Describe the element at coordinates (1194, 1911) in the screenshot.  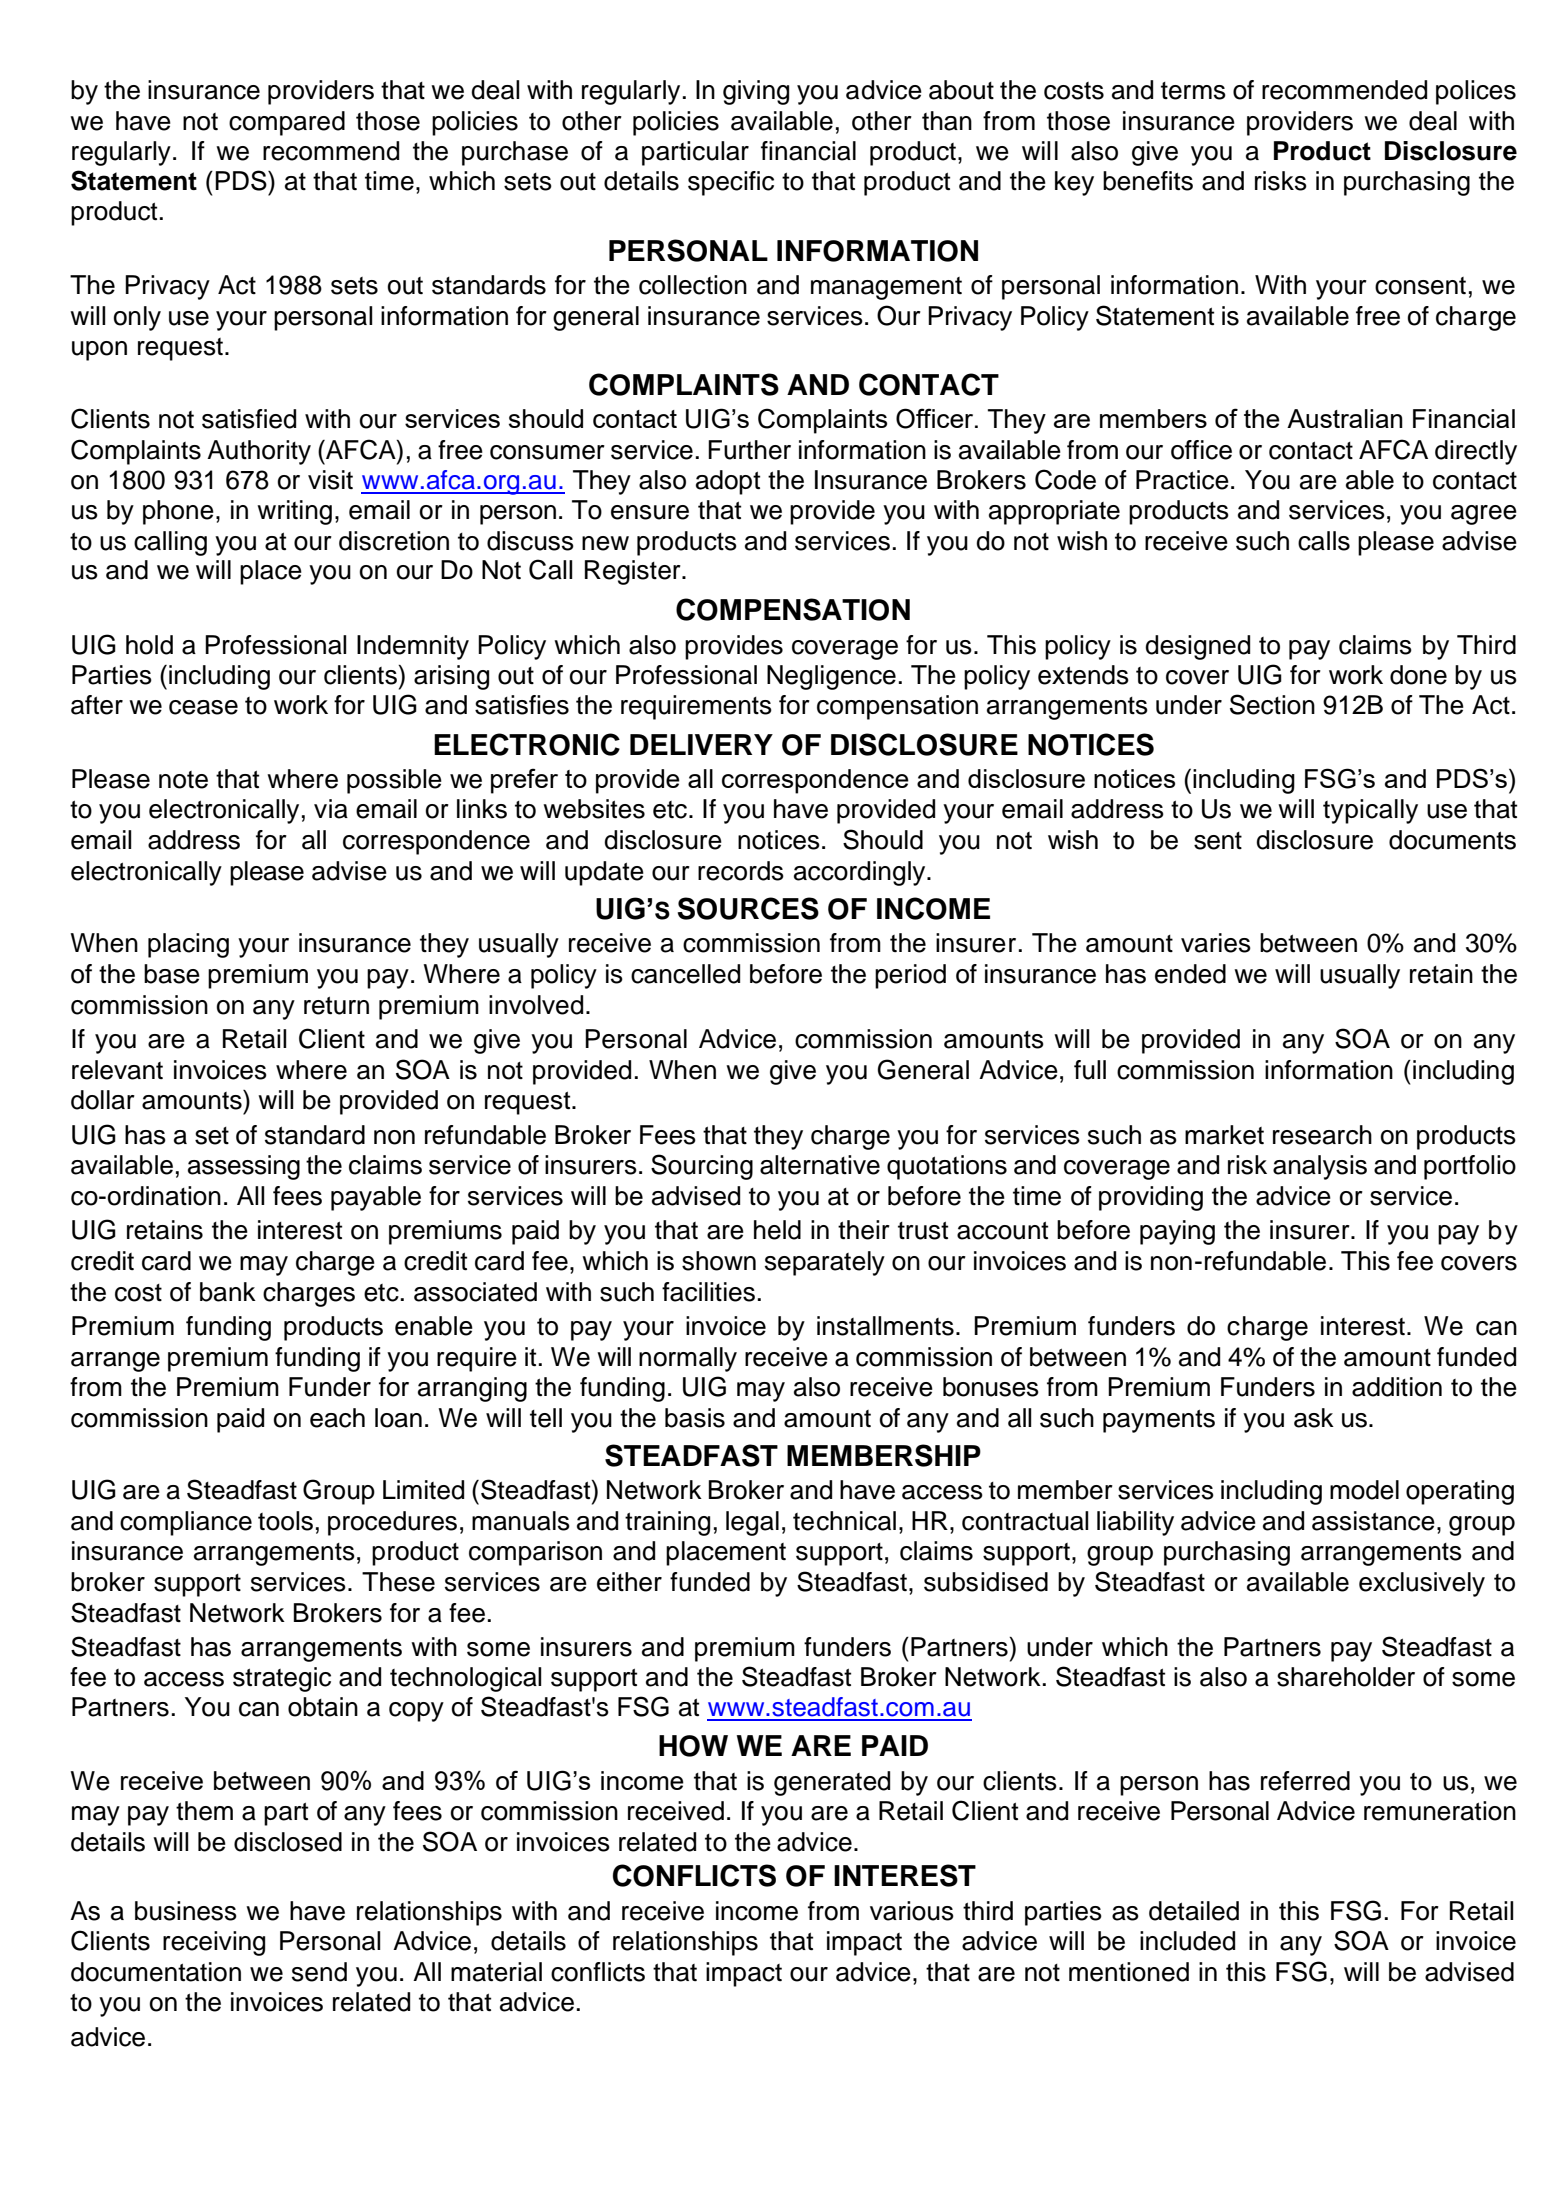
I see `detailed` at that location.
